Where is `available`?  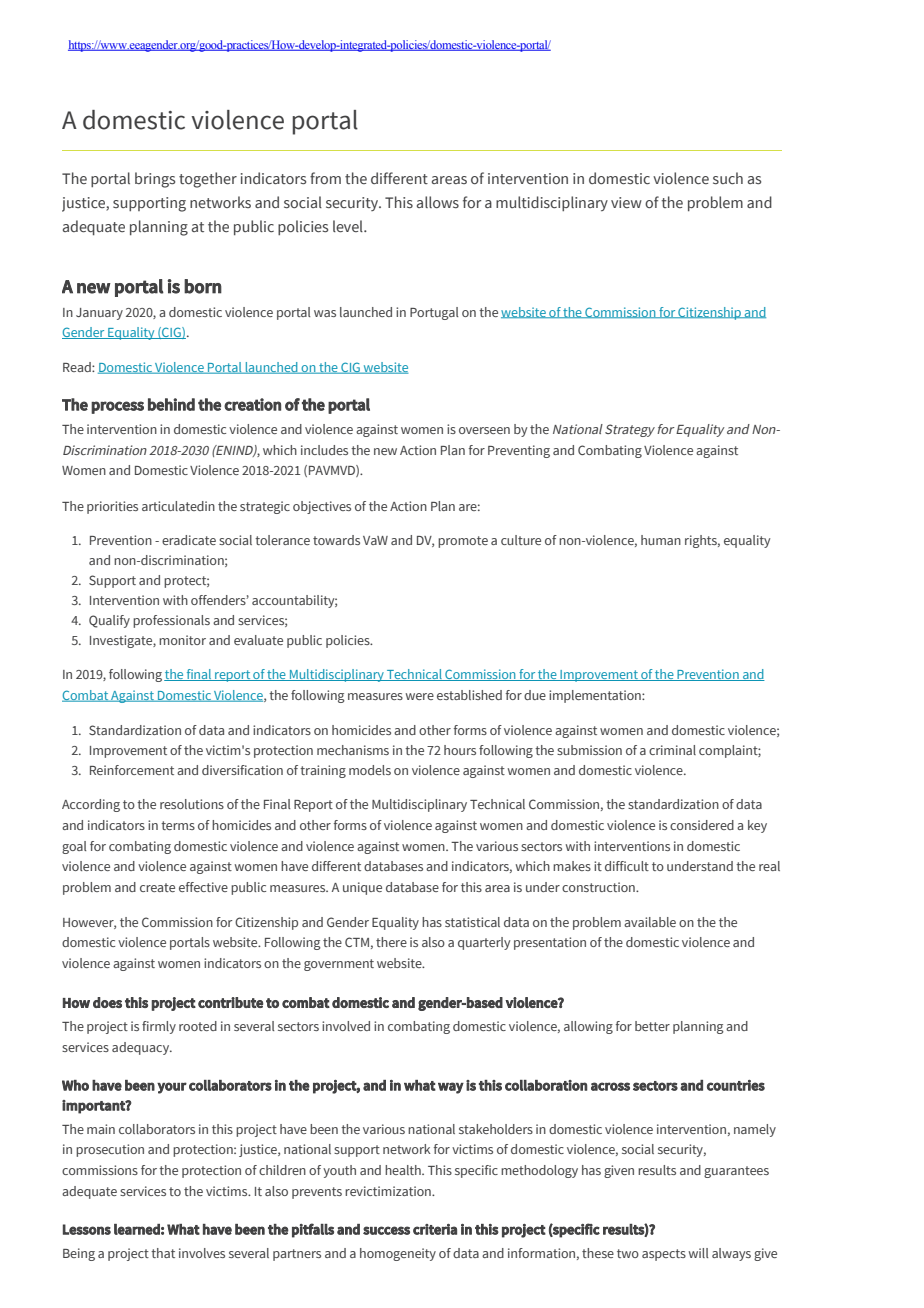 available is located at coordinates (650, 922).
